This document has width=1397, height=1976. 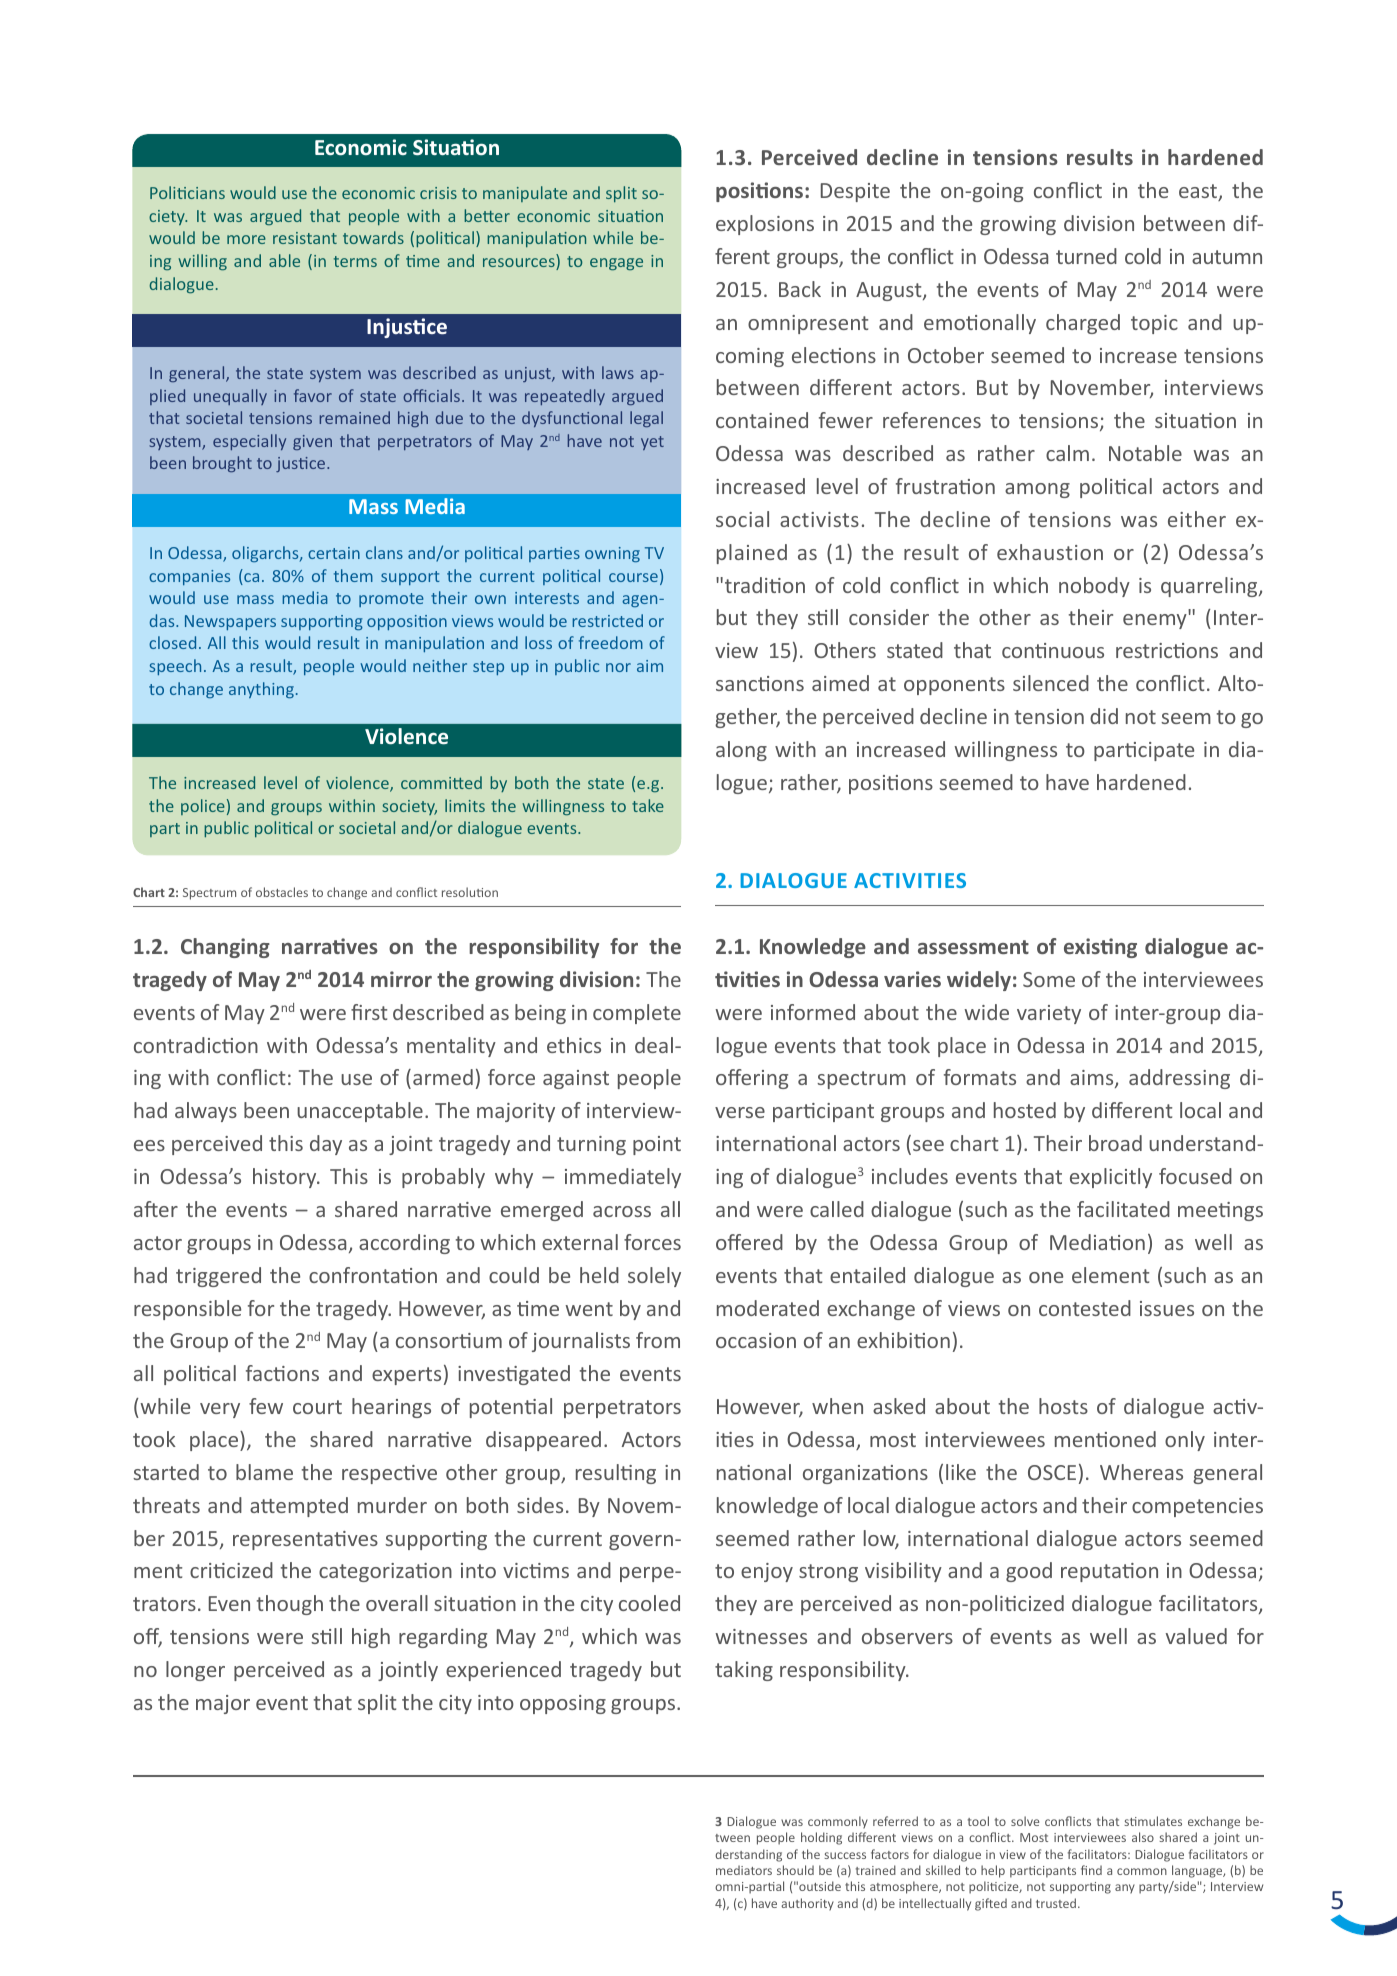 What do you see at coordinates (637, 1014) in the document?
I see `complete` at bounding box center [637, 1014].
